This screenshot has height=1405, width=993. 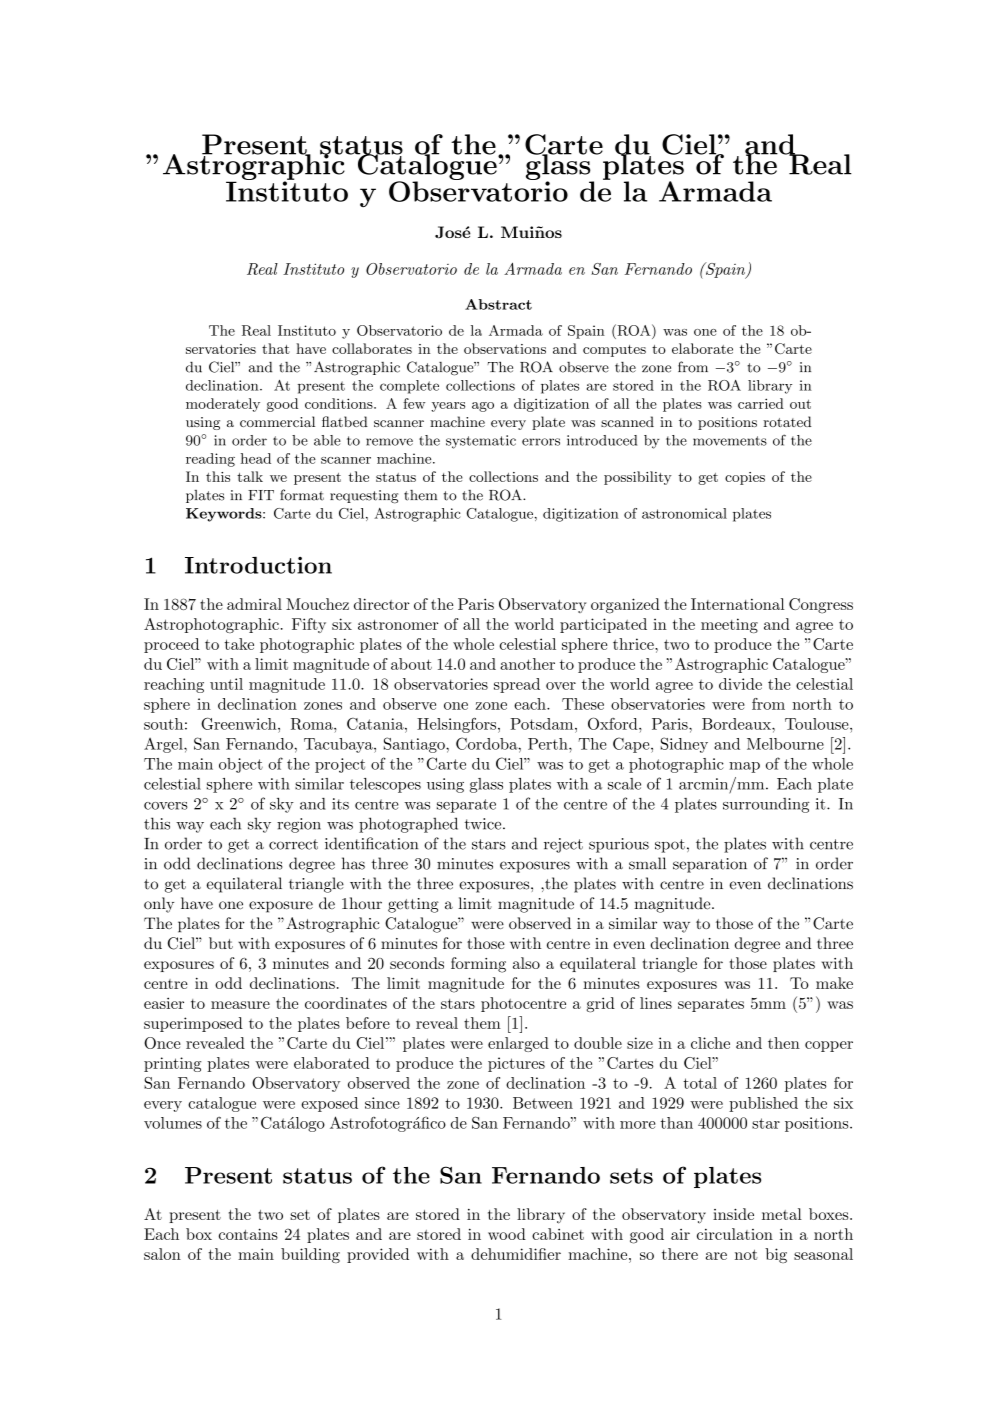 I want to click on divide, so click(x=740, y=684).
